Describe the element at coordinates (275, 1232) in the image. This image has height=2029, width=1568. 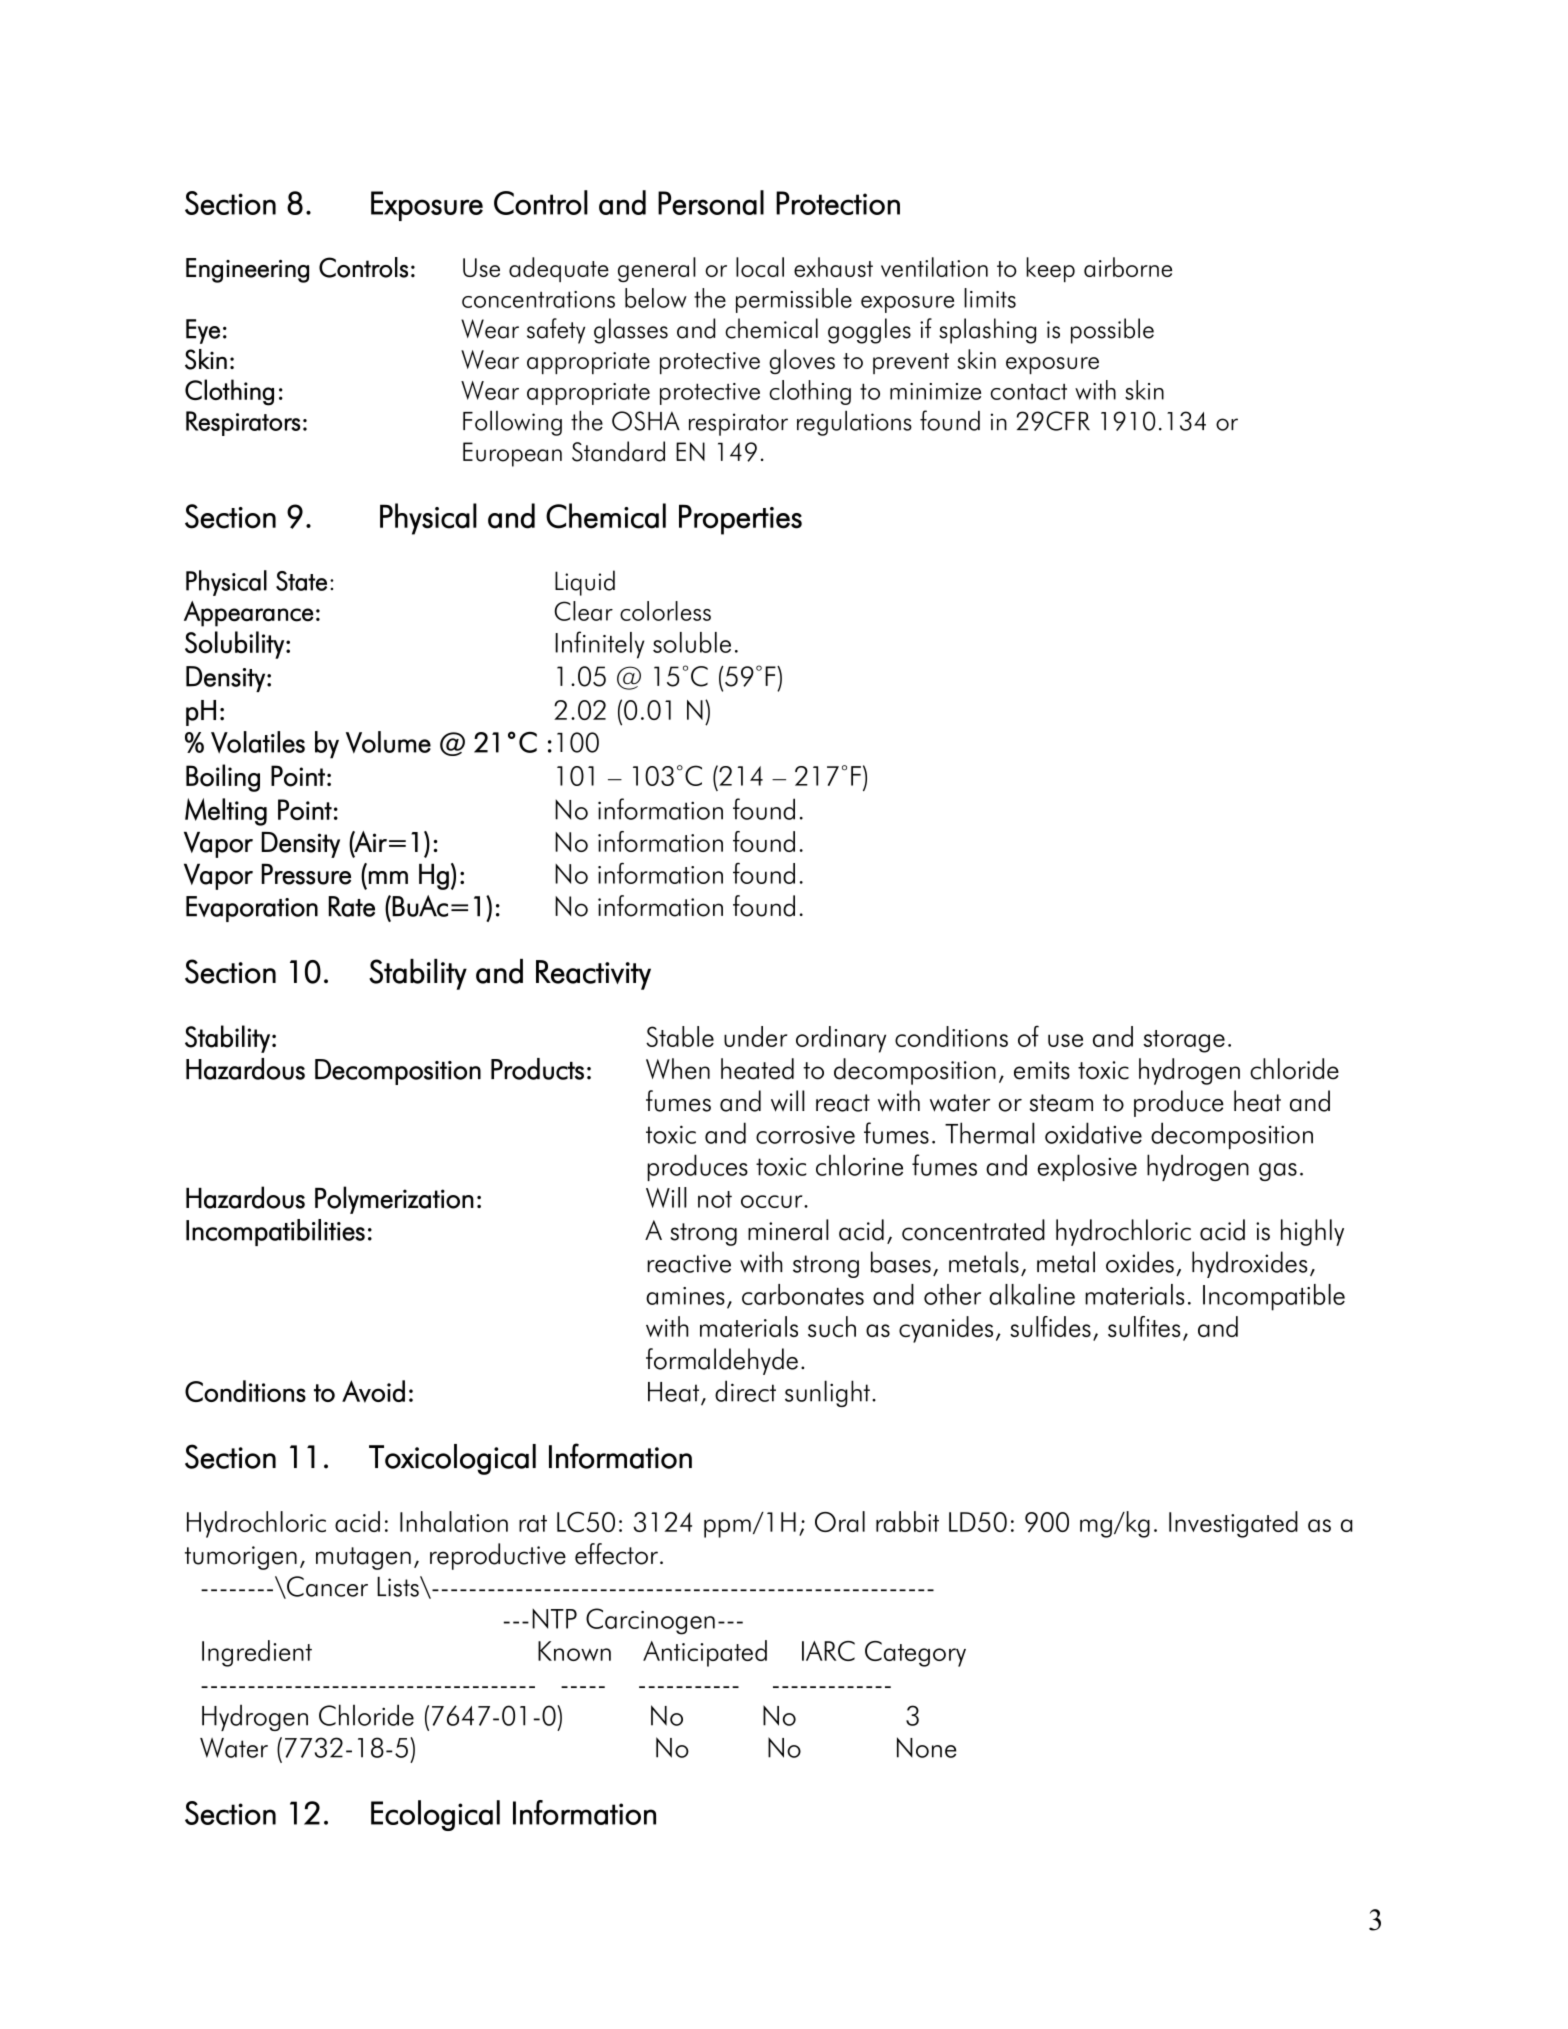
I see `Incompatibilities` at that location.
